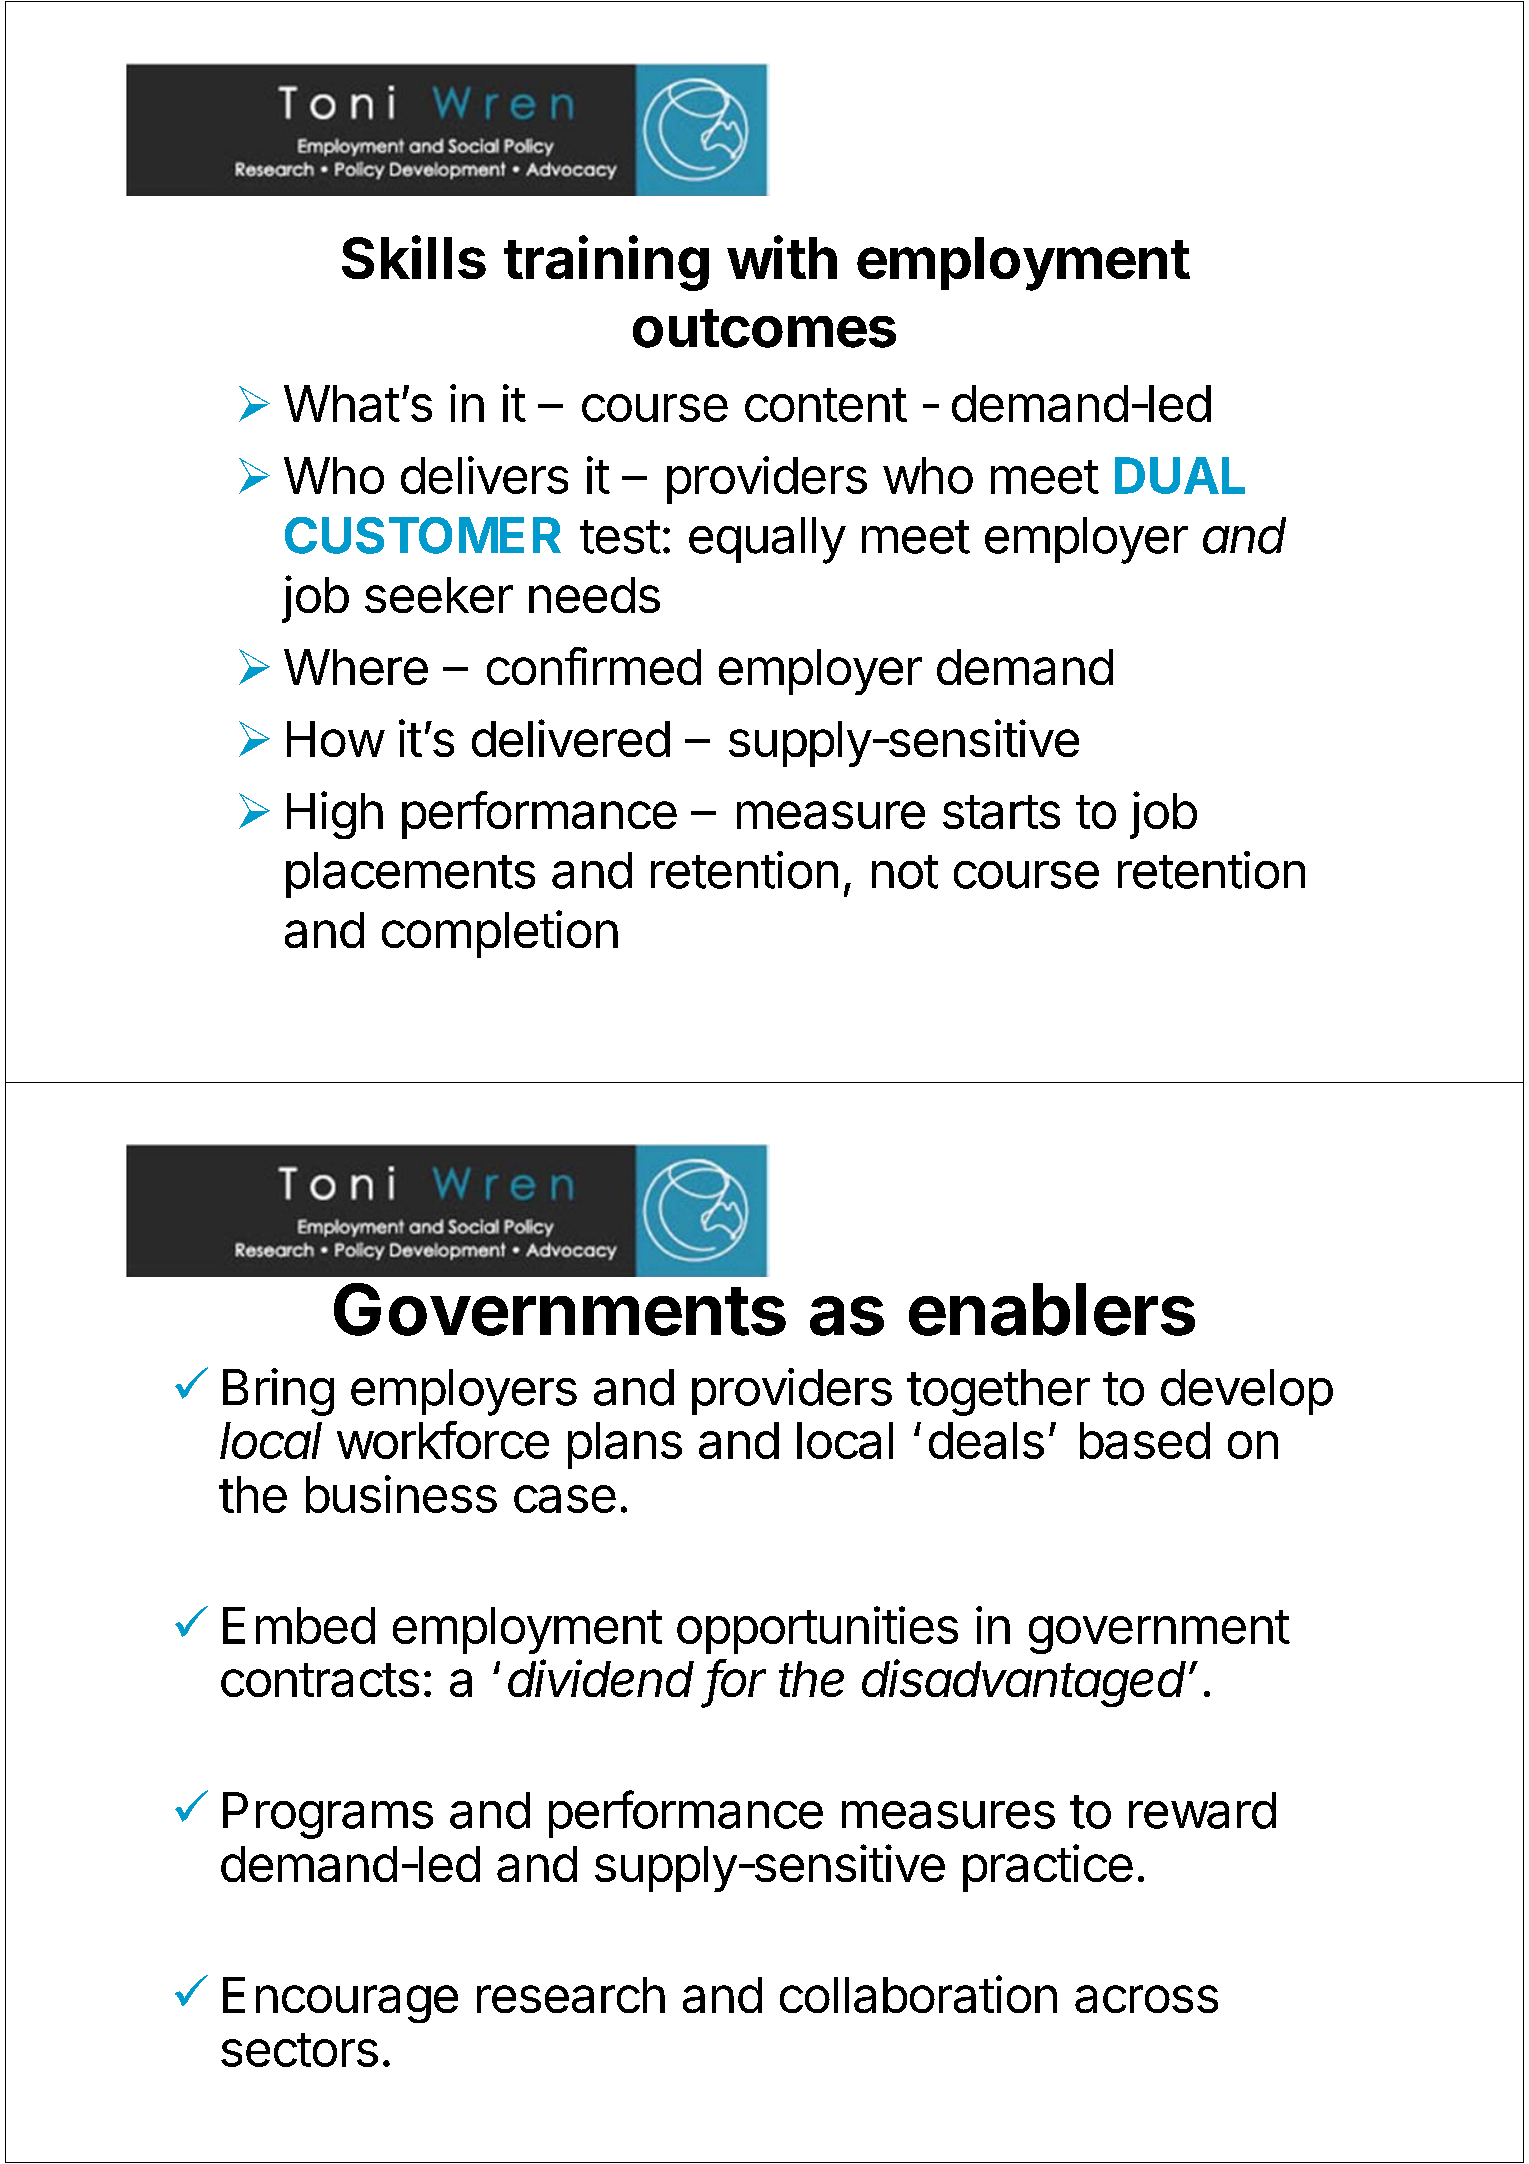 The width and height of the screenshot is (1529, 2164). Describe the element at coordinates (764, 328) in the screenshot. I see `outcomes` at that location.
